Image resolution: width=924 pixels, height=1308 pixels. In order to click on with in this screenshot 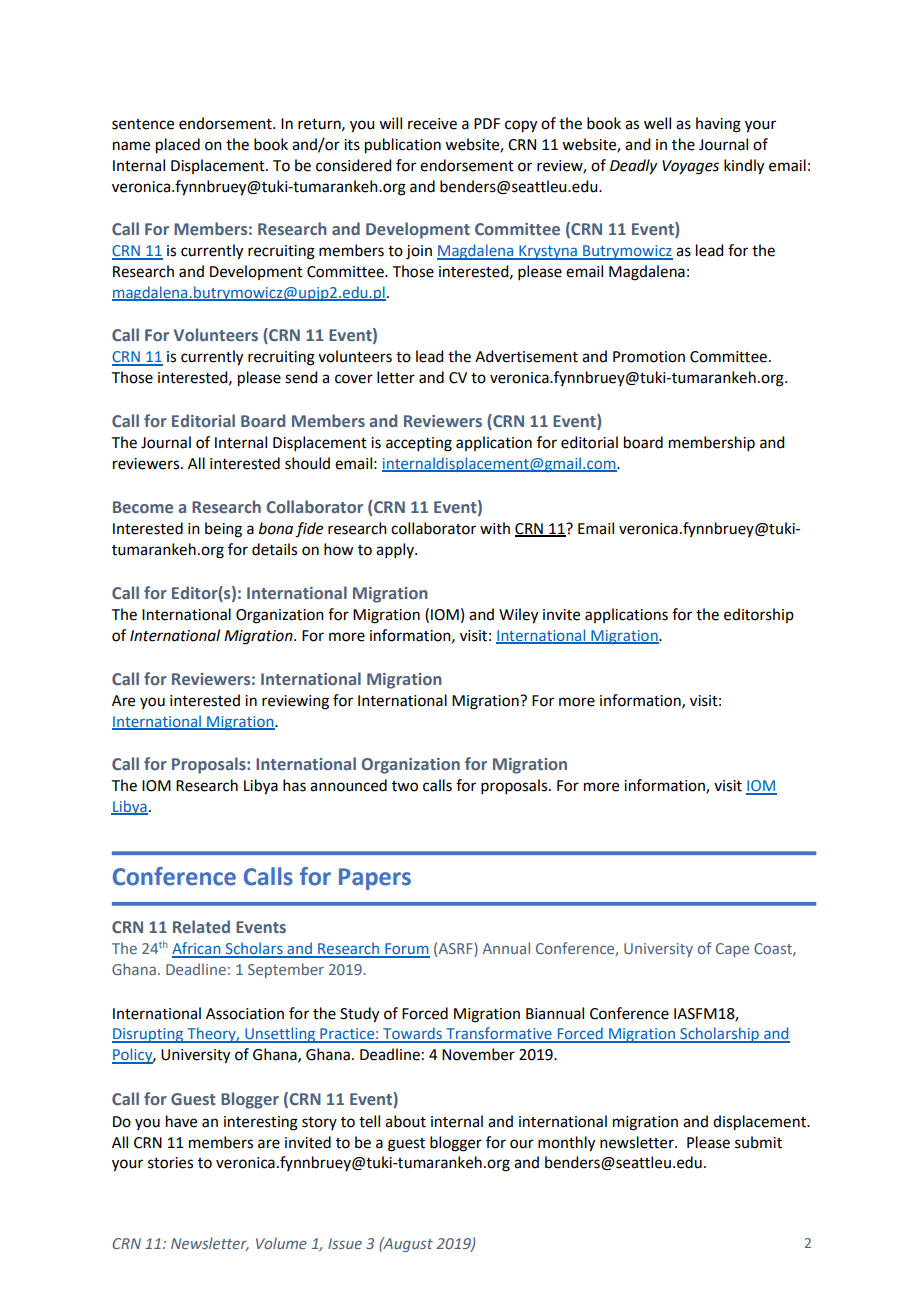, I will do `click(495, 528)`.
